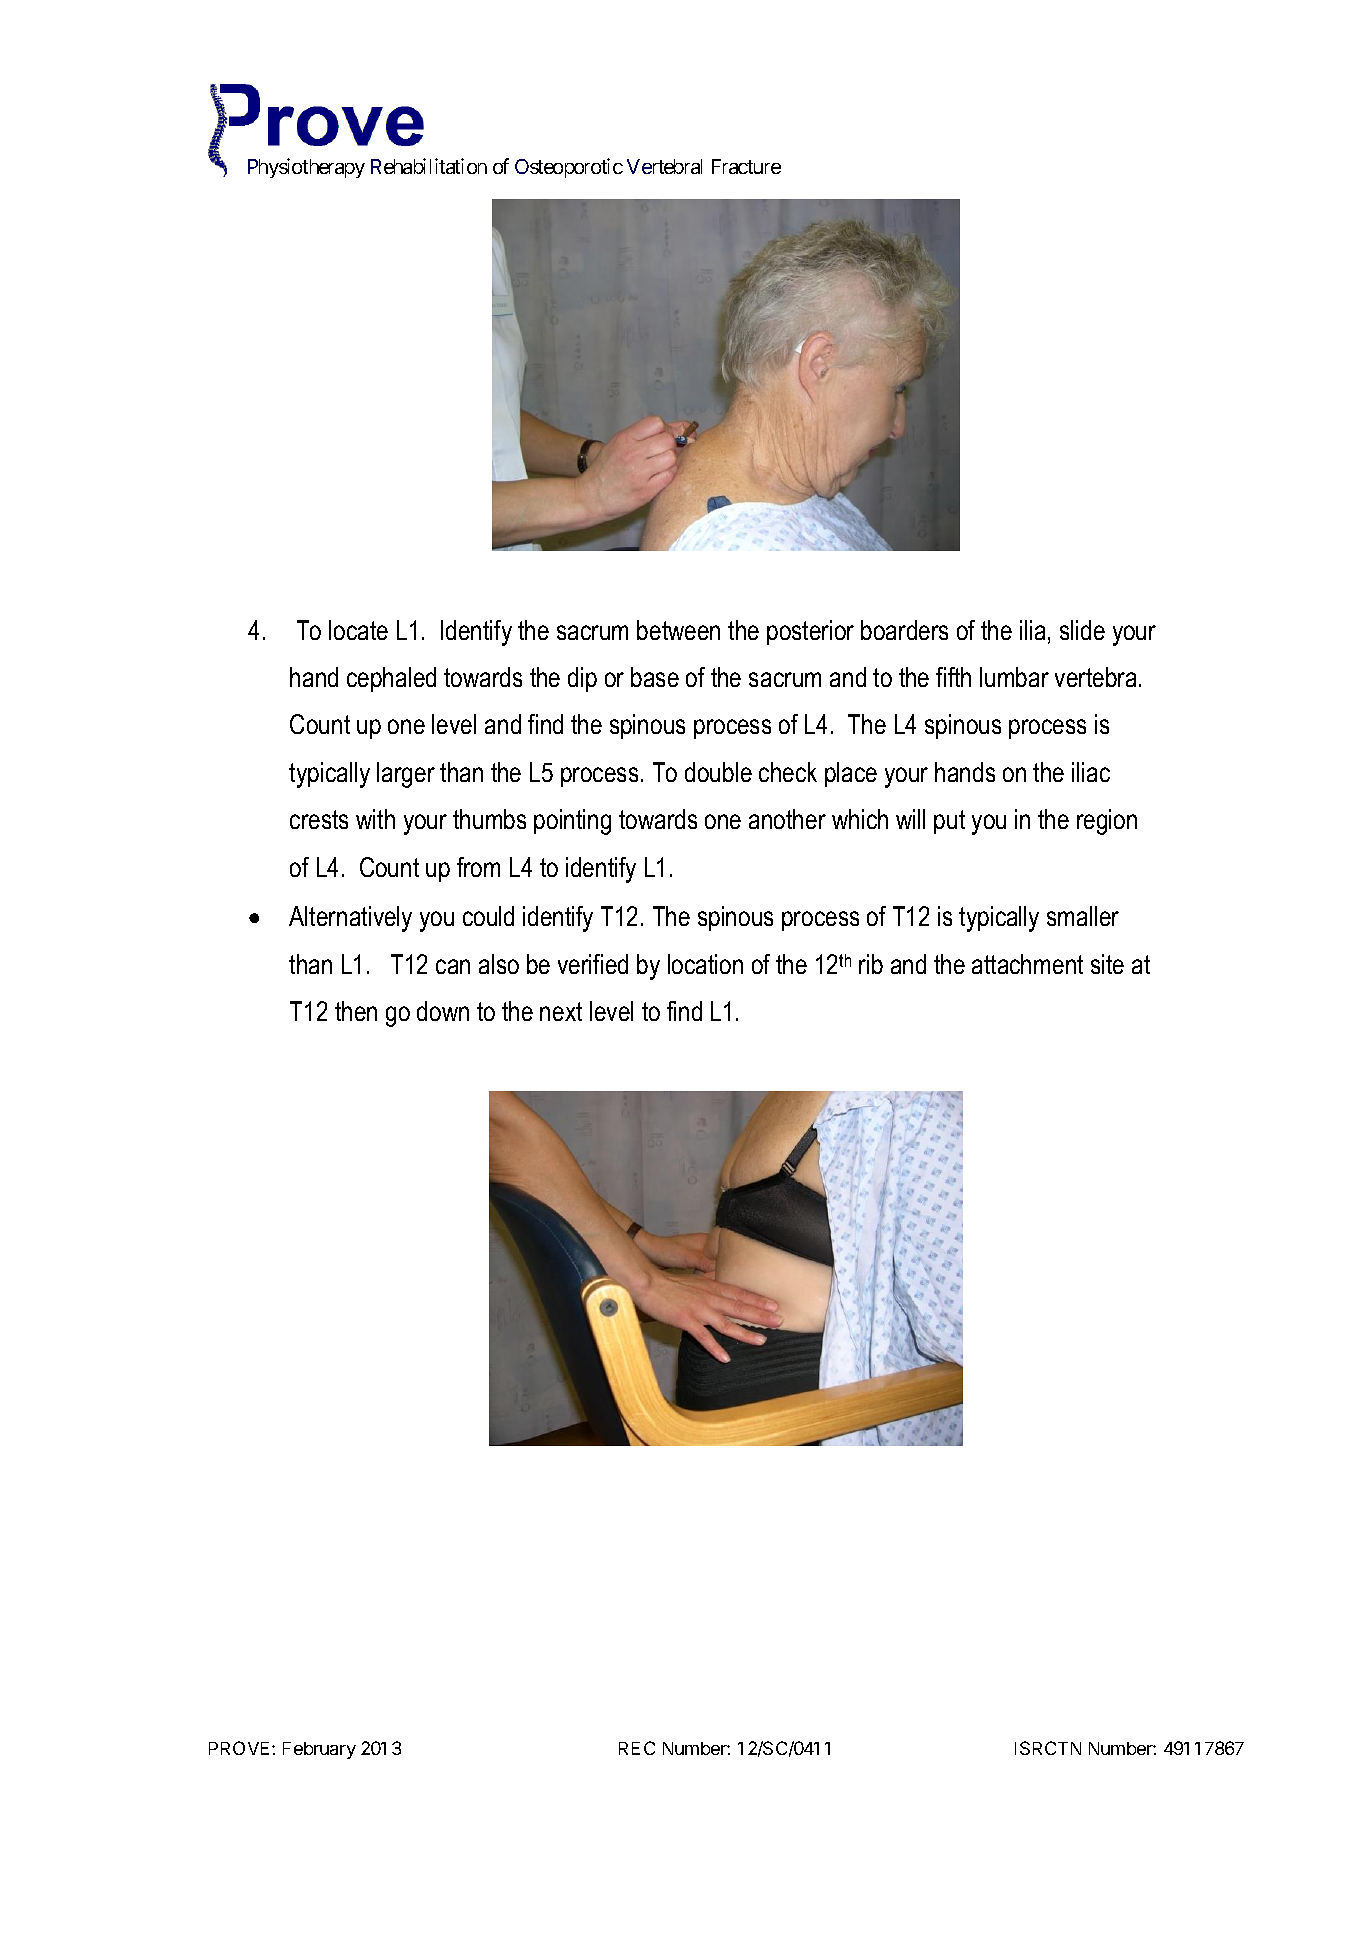  I want to click on Physiotherapy, so click(306, 168).
